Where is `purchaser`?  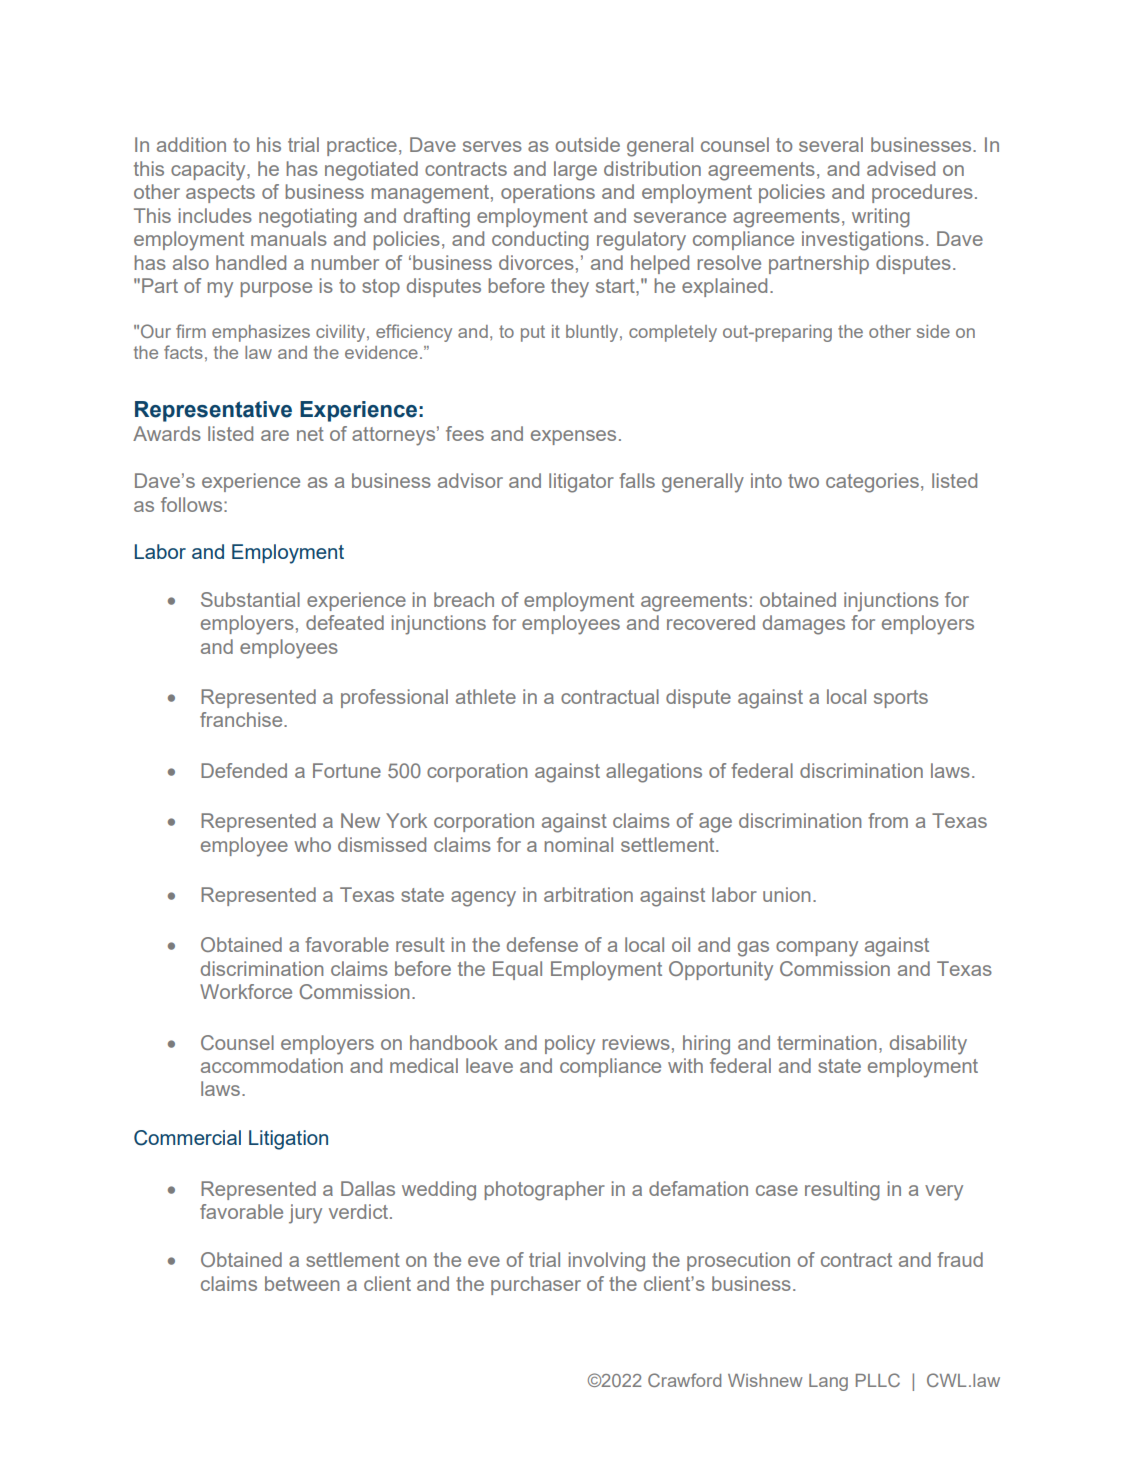
purchaser is located at coordinates (536, 1285).
